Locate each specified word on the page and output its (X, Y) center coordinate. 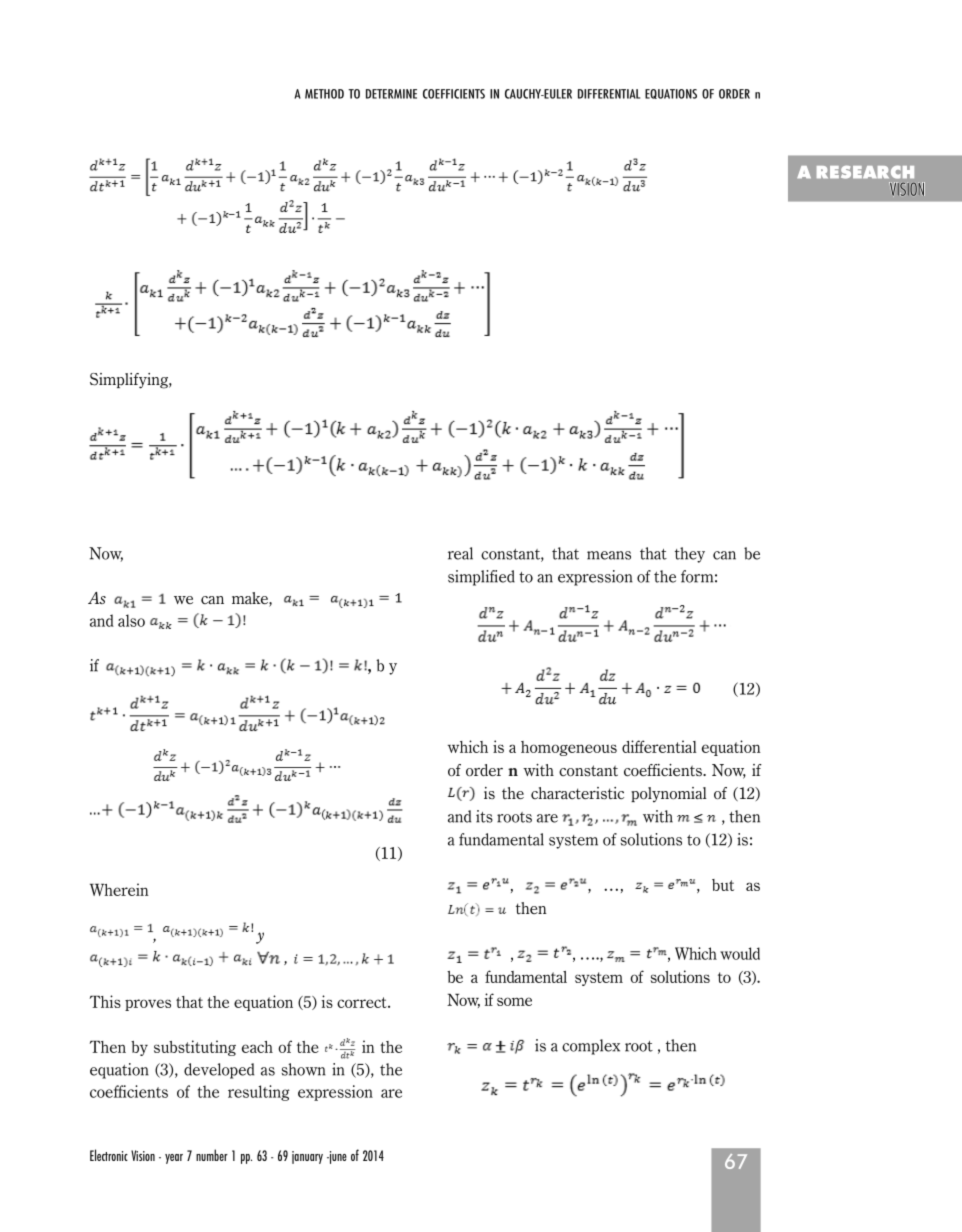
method (324, 94)
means (609, 555)
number (212, 1155)
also (131, 620)
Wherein (119, 889)
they (690, 555)
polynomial (669, 794)
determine (391, 94)
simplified (481, 578)
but (723, 885)
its (484, 816)
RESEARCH (865, 172)
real (460, 553)
